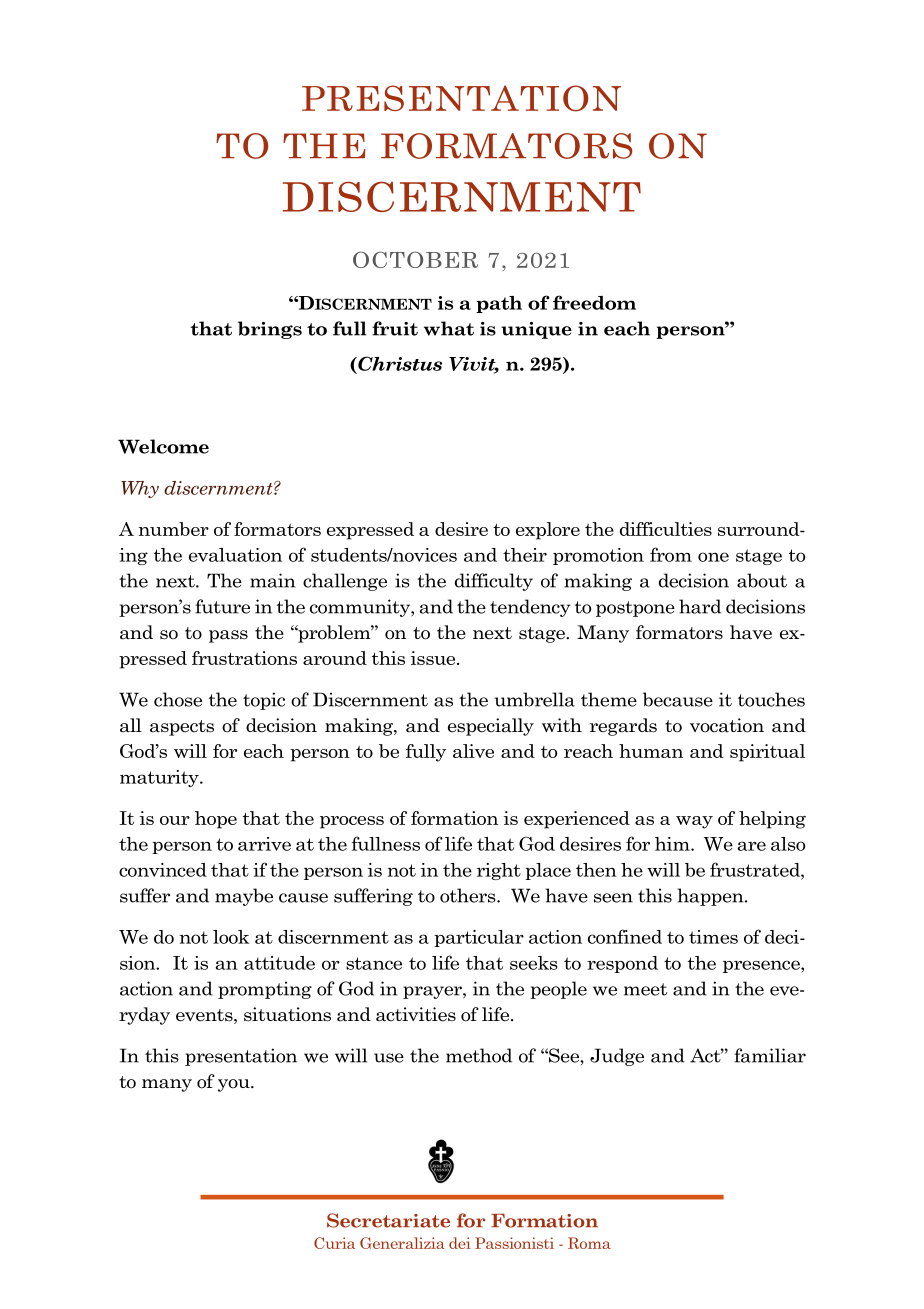  What do you see at coordinates (711, 897) in the image?
I see `happen` at bounding box center [711, 897].
